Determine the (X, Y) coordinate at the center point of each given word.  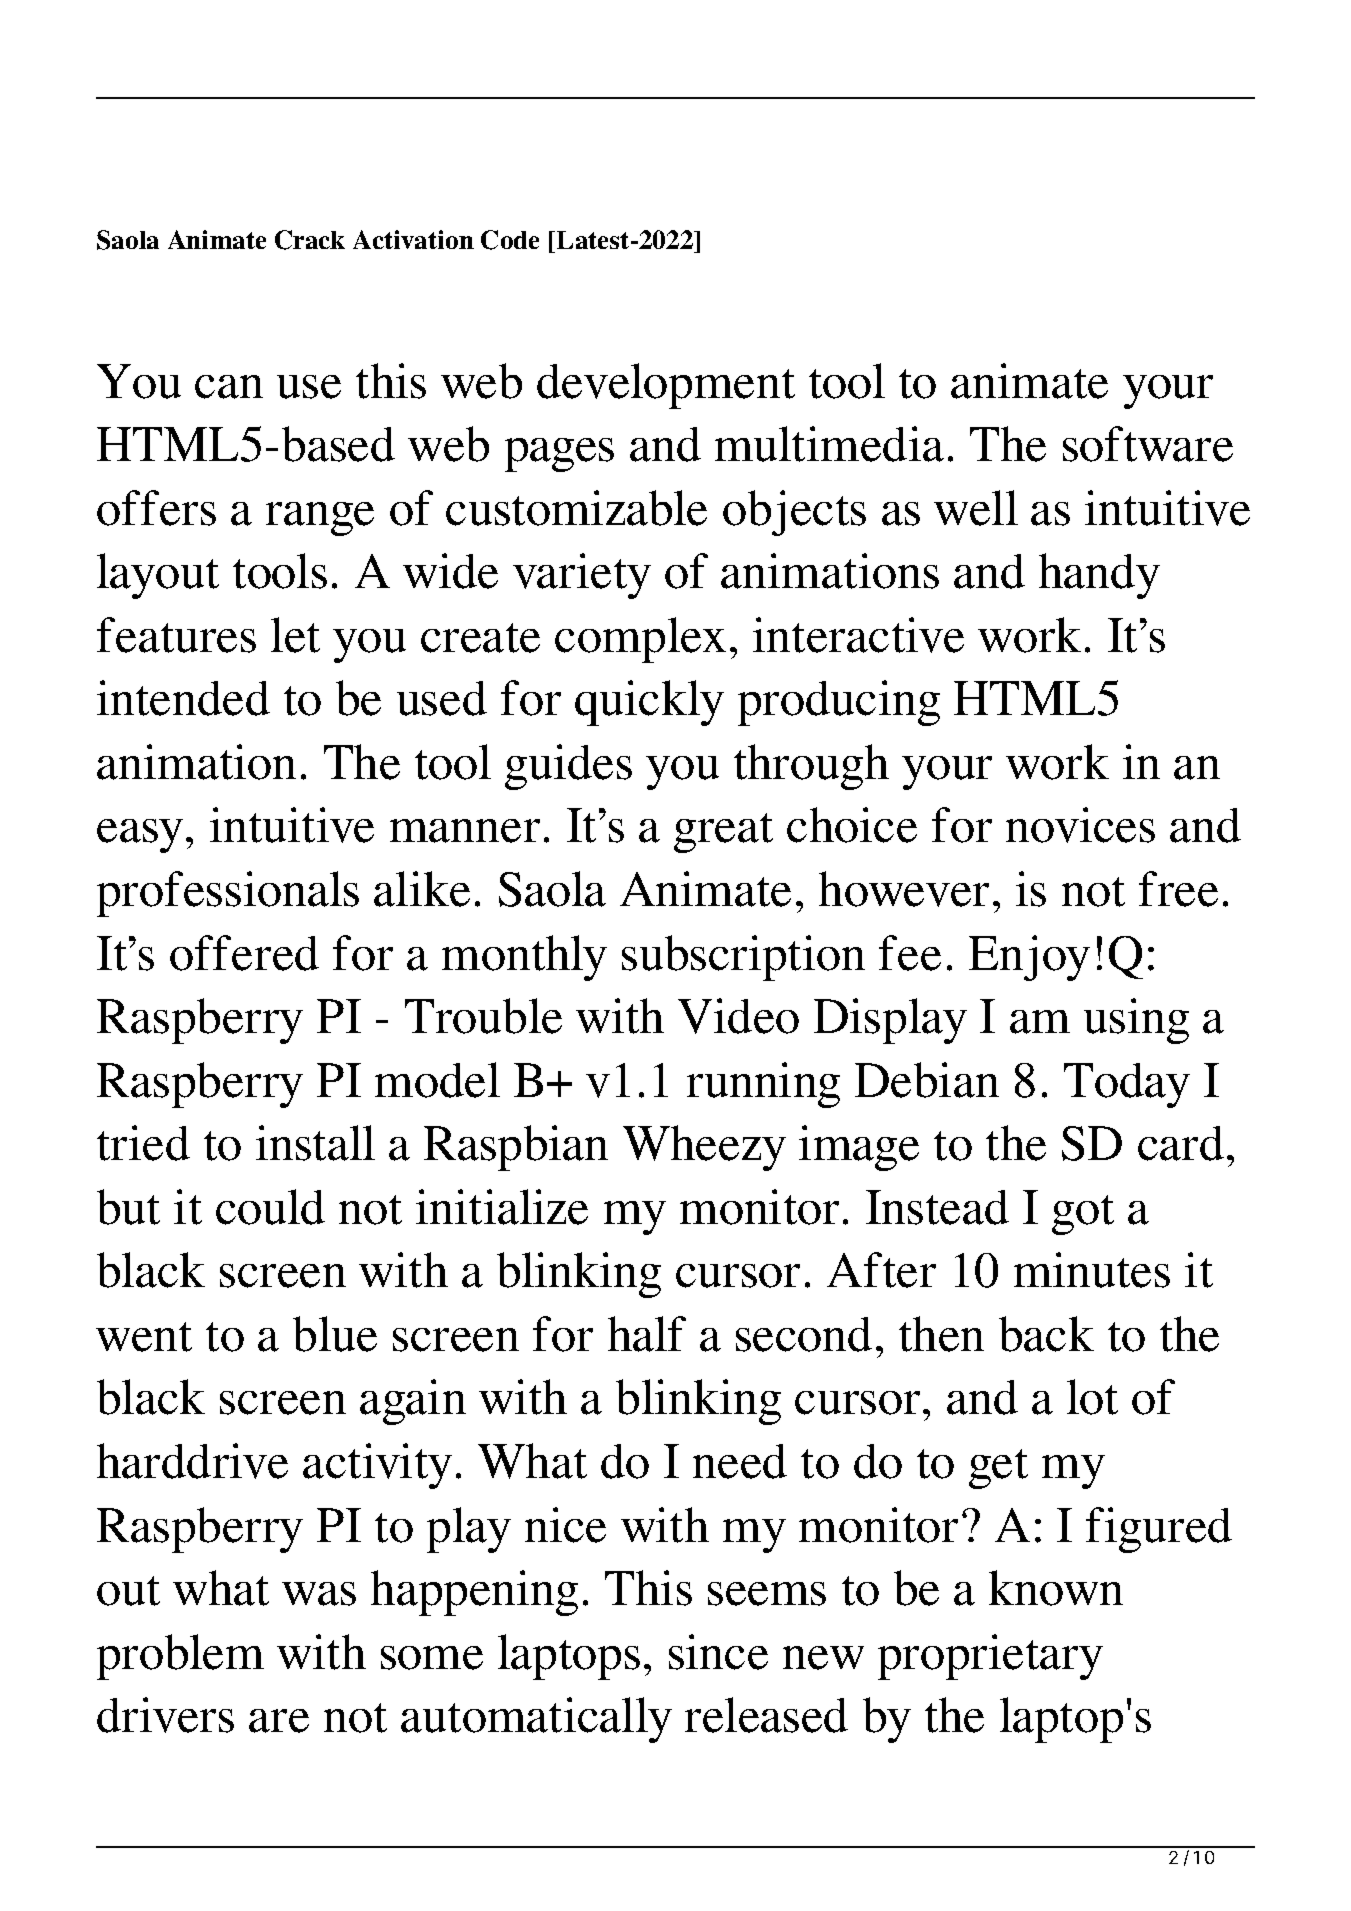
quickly (649, 703)
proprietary (990, 1657)
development (666, 386)
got (1083, 1215)
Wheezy (704, 1148)
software (1148, 444)
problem (180, 1657)
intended (183, 698)
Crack (310, 240)
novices (1080, 825)
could (270, 1207)
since (718, 1652)
